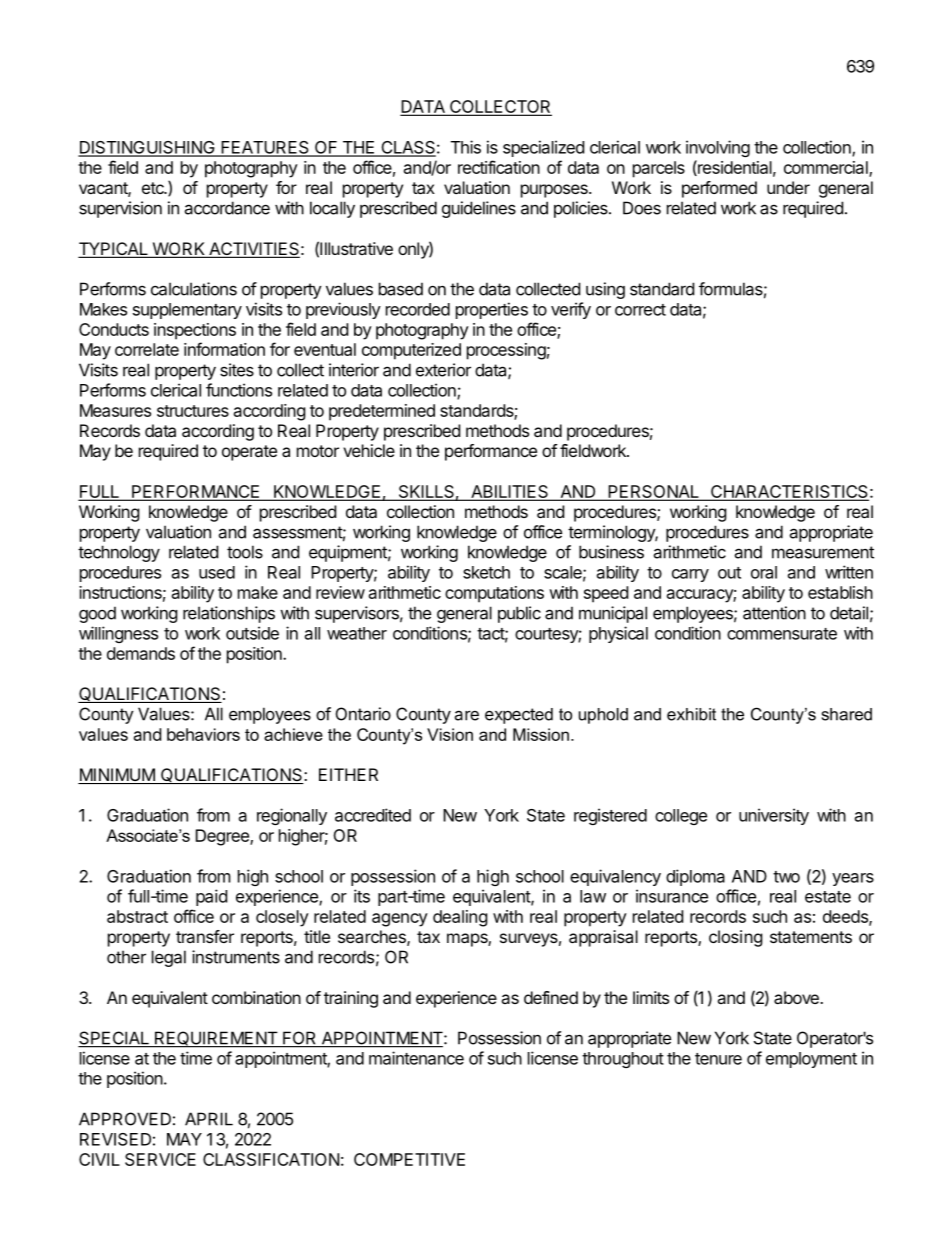 The image size is (952, 1233). What do you see at coordinates (460, 918) in the screenshot?
I see `dealing` at bounding box center [460, 918].
